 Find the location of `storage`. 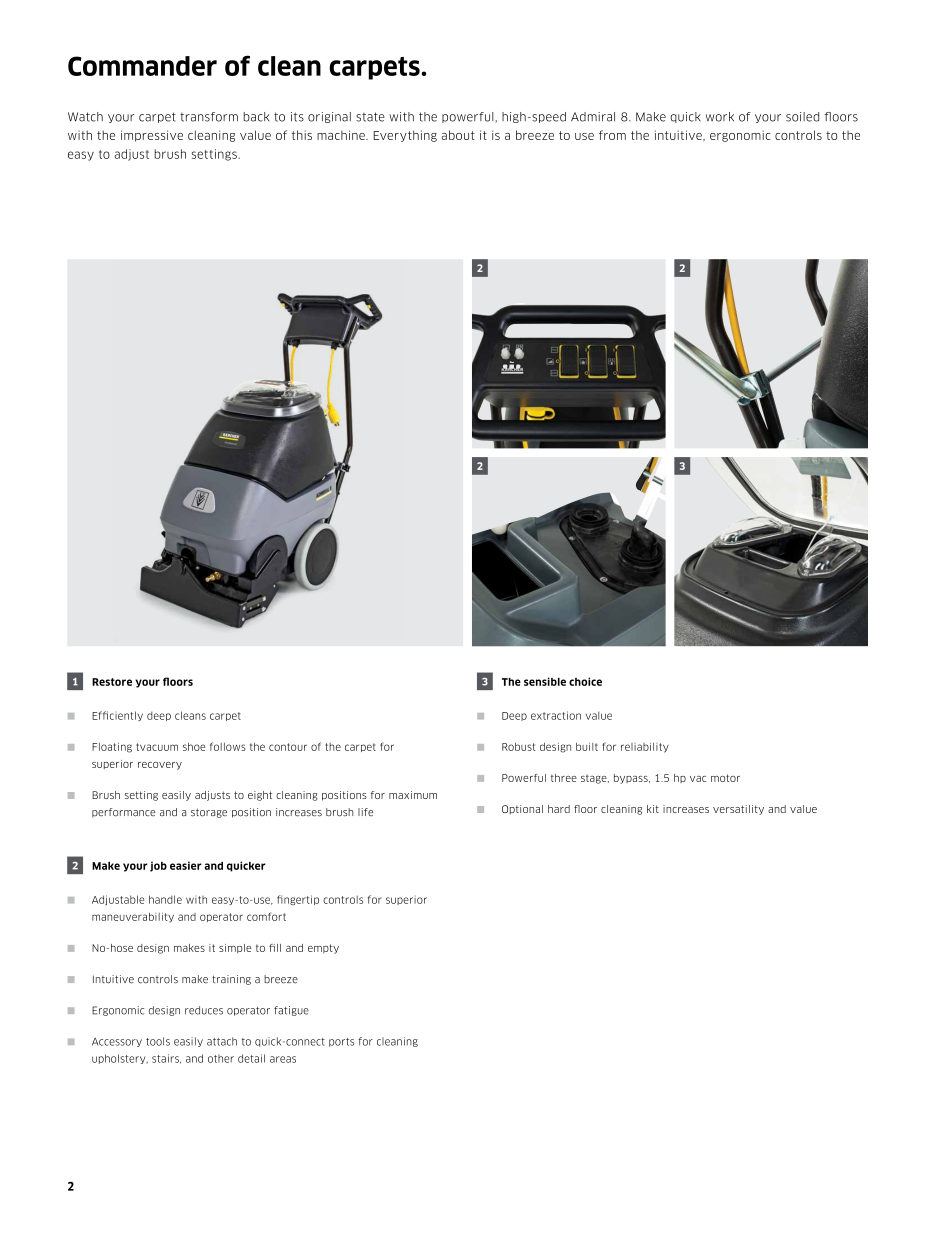

storage is located at coordinates (209, 813).
